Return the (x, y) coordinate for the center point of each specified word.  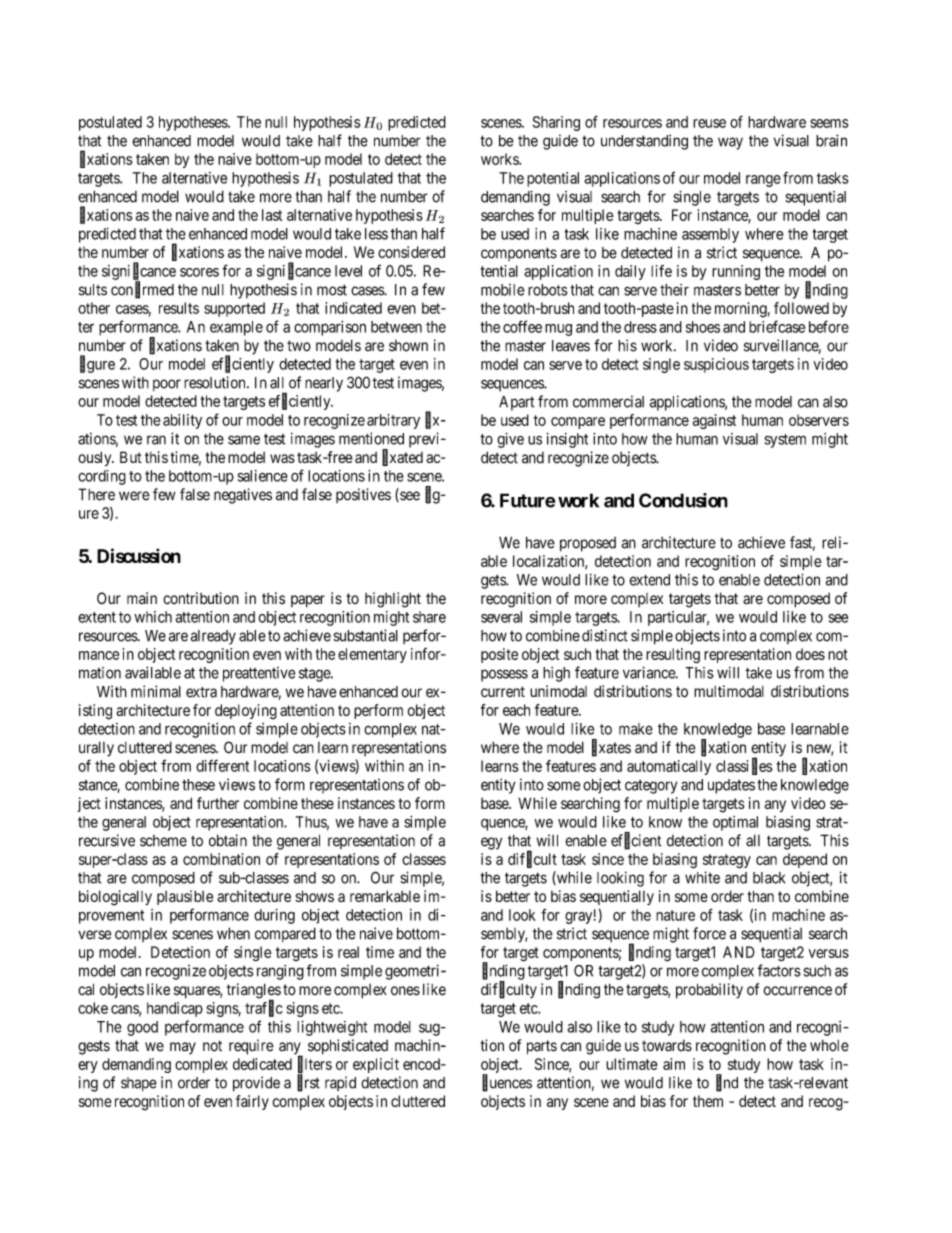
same (244, 440)
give (510, 440)
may (183, 1048)
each (516, 710)
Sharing (556, 123)
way (730, 143)
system (785, 441)
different (222, 765)
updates (731, 786)
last (272, 215)
